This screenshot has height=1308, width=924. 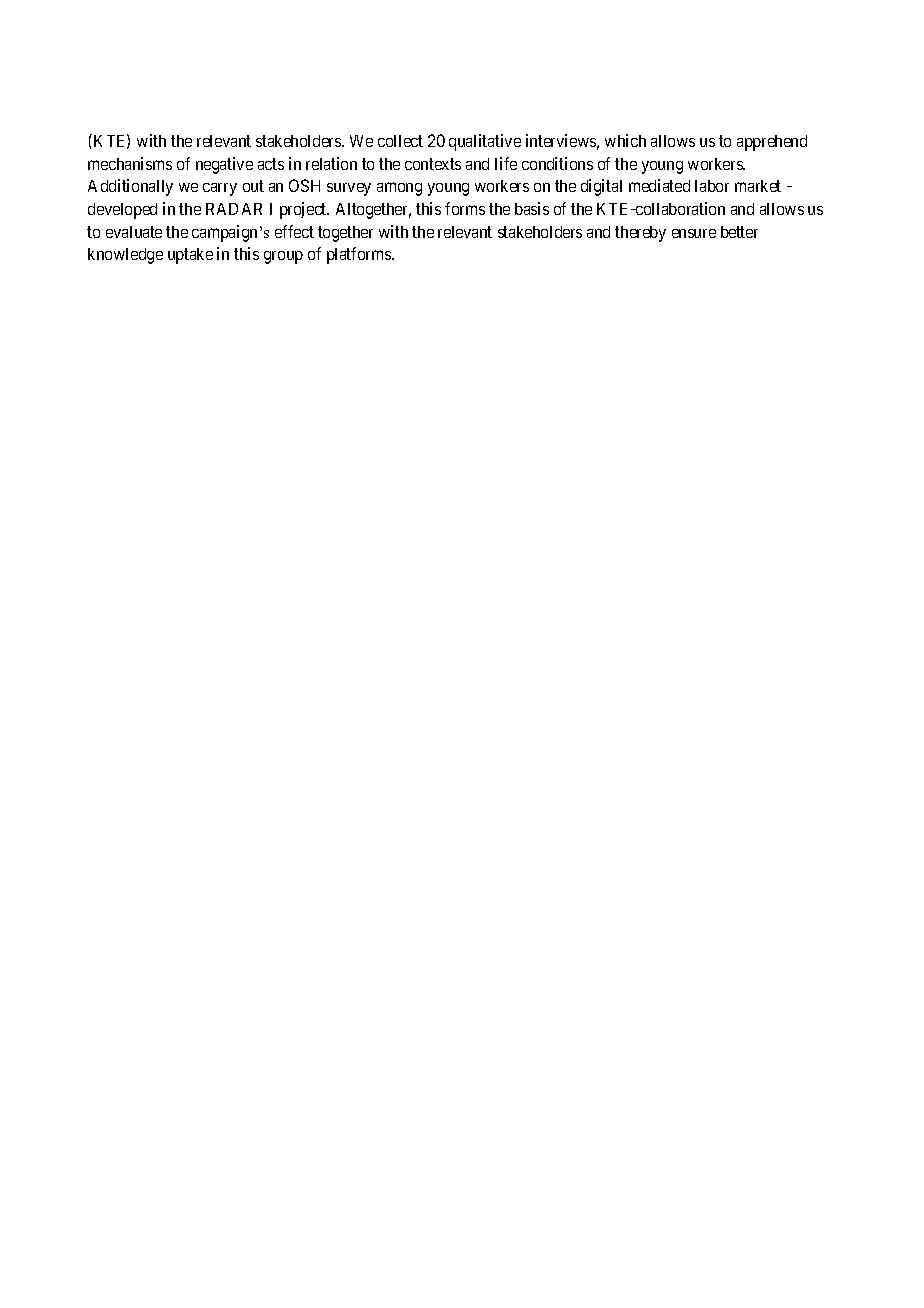 What do you see at coordinates (485, 142) in the screenshot?
I see `qualitative` at bounding box center [485, 142].
